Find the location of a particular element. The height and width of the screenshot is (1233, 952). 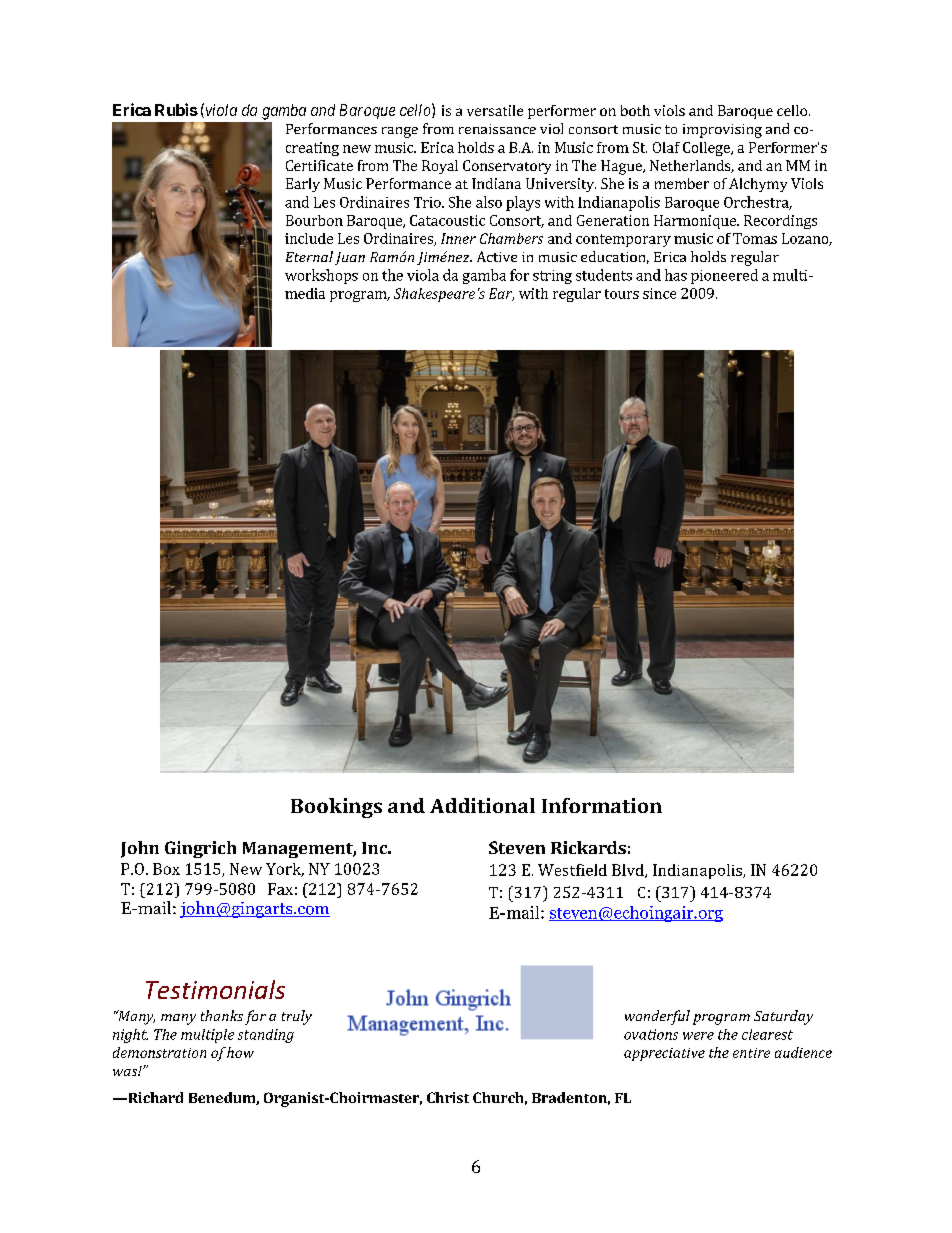

Gingrich is located at coordinates (200, 849).
